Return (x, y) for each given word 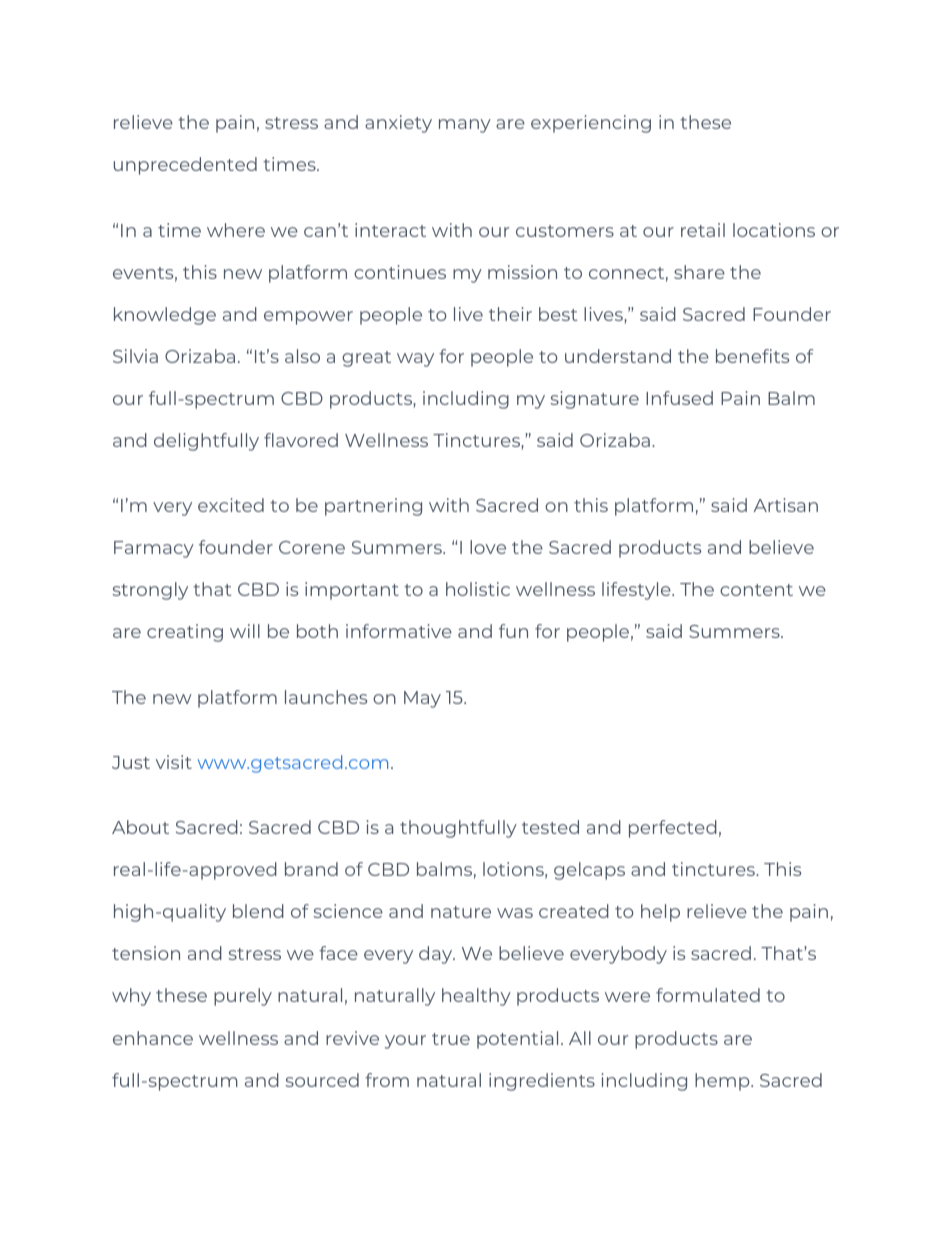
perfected (673, 829)
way (415, 360)
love (488, 547)
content (756, 590)
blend (258, 911)
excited (231, 505)
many (465, 126)
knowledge (165, 316)
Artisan (786, 505)
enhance (153, 1038)
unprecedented (185, 166)
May (422, 699)
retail (703, 230)
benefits (752, 356)
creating (185, 633)
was (515, 913)
